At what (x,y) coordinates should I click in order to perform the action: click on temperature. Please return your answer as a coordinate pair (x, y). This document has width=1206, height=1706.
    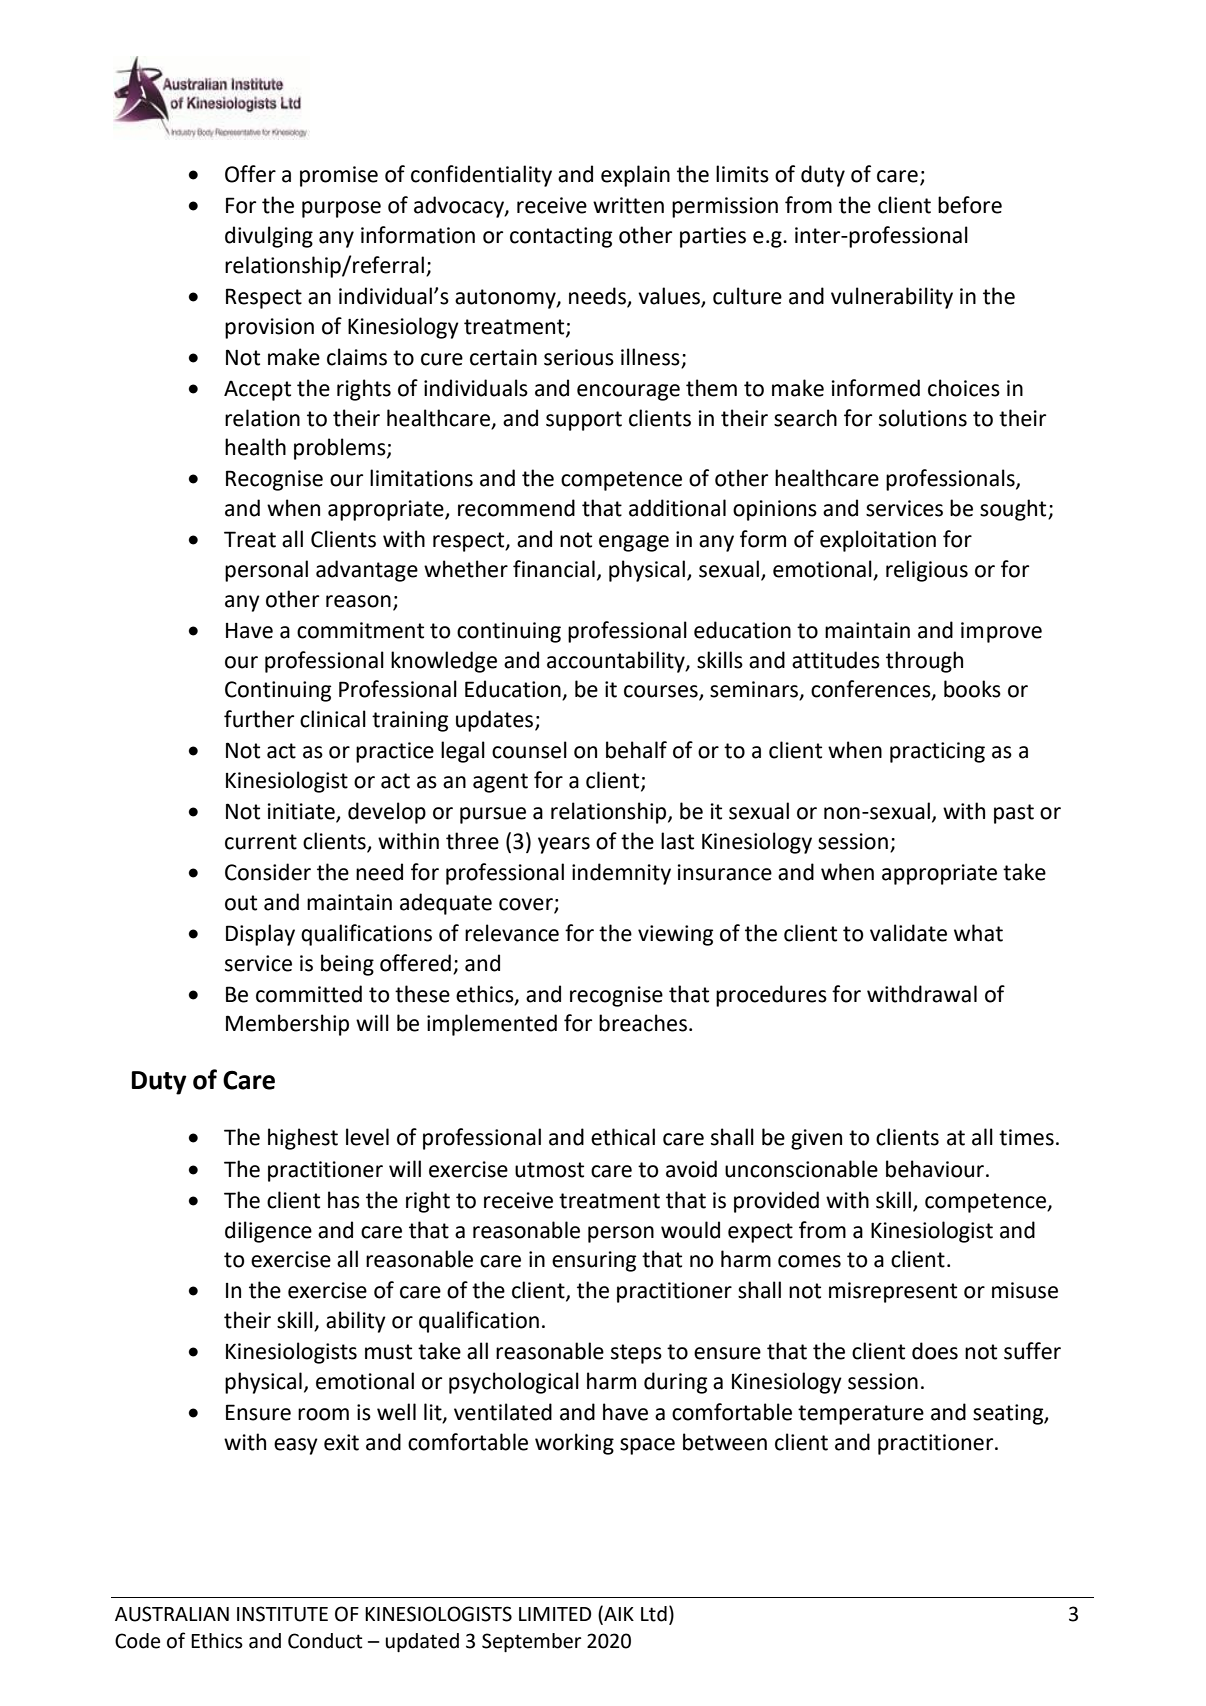
    Looking at the image, I should click on (861, 1415).
